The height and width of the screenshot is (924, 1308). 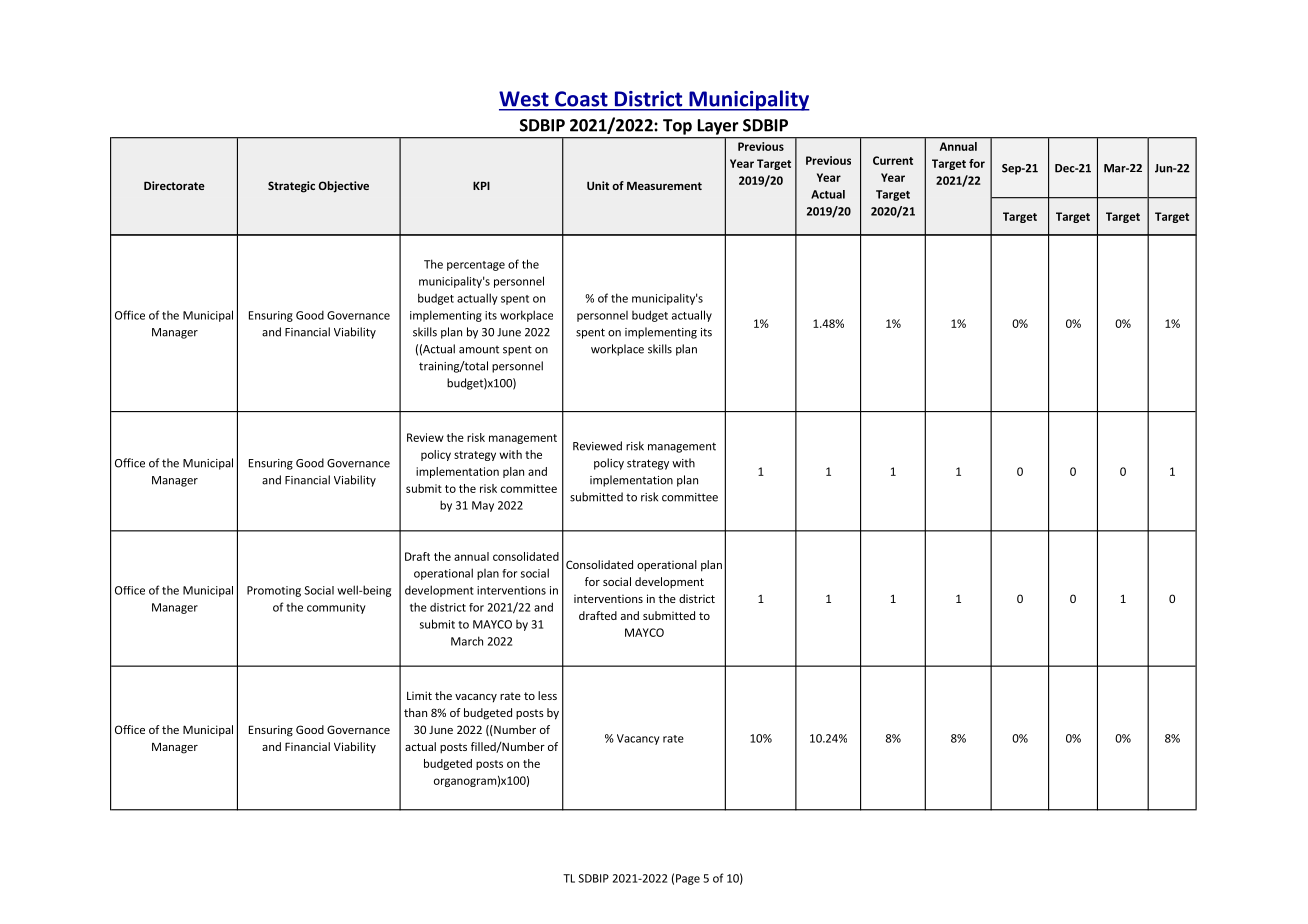 What do you see at coordinates (688, 879) in the screenshot?
I see `Page` at bounding box center [688, 879].
